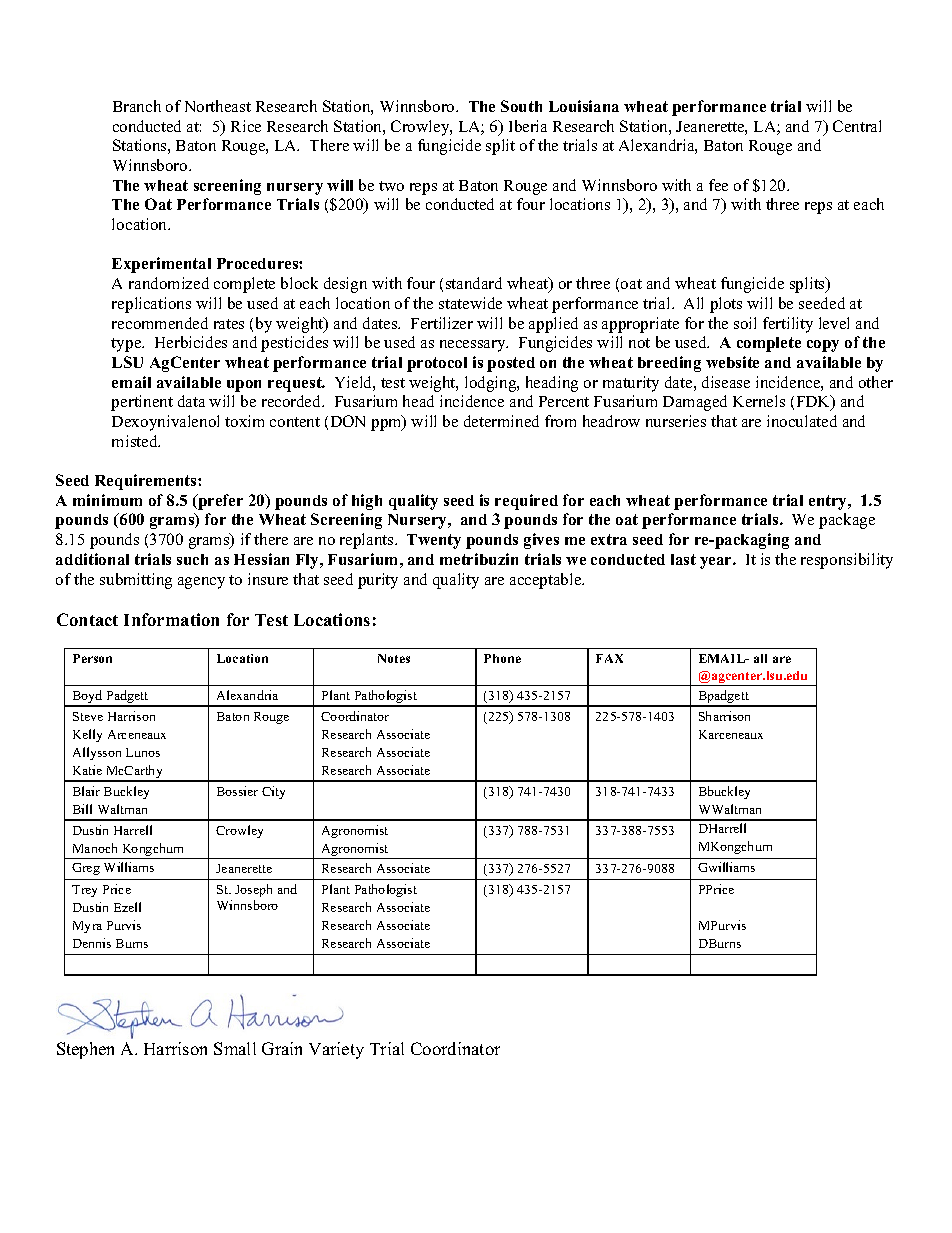 The height and width of the screenshot is (1233, 952). I want to click on Variety, so click(336, 1050).
